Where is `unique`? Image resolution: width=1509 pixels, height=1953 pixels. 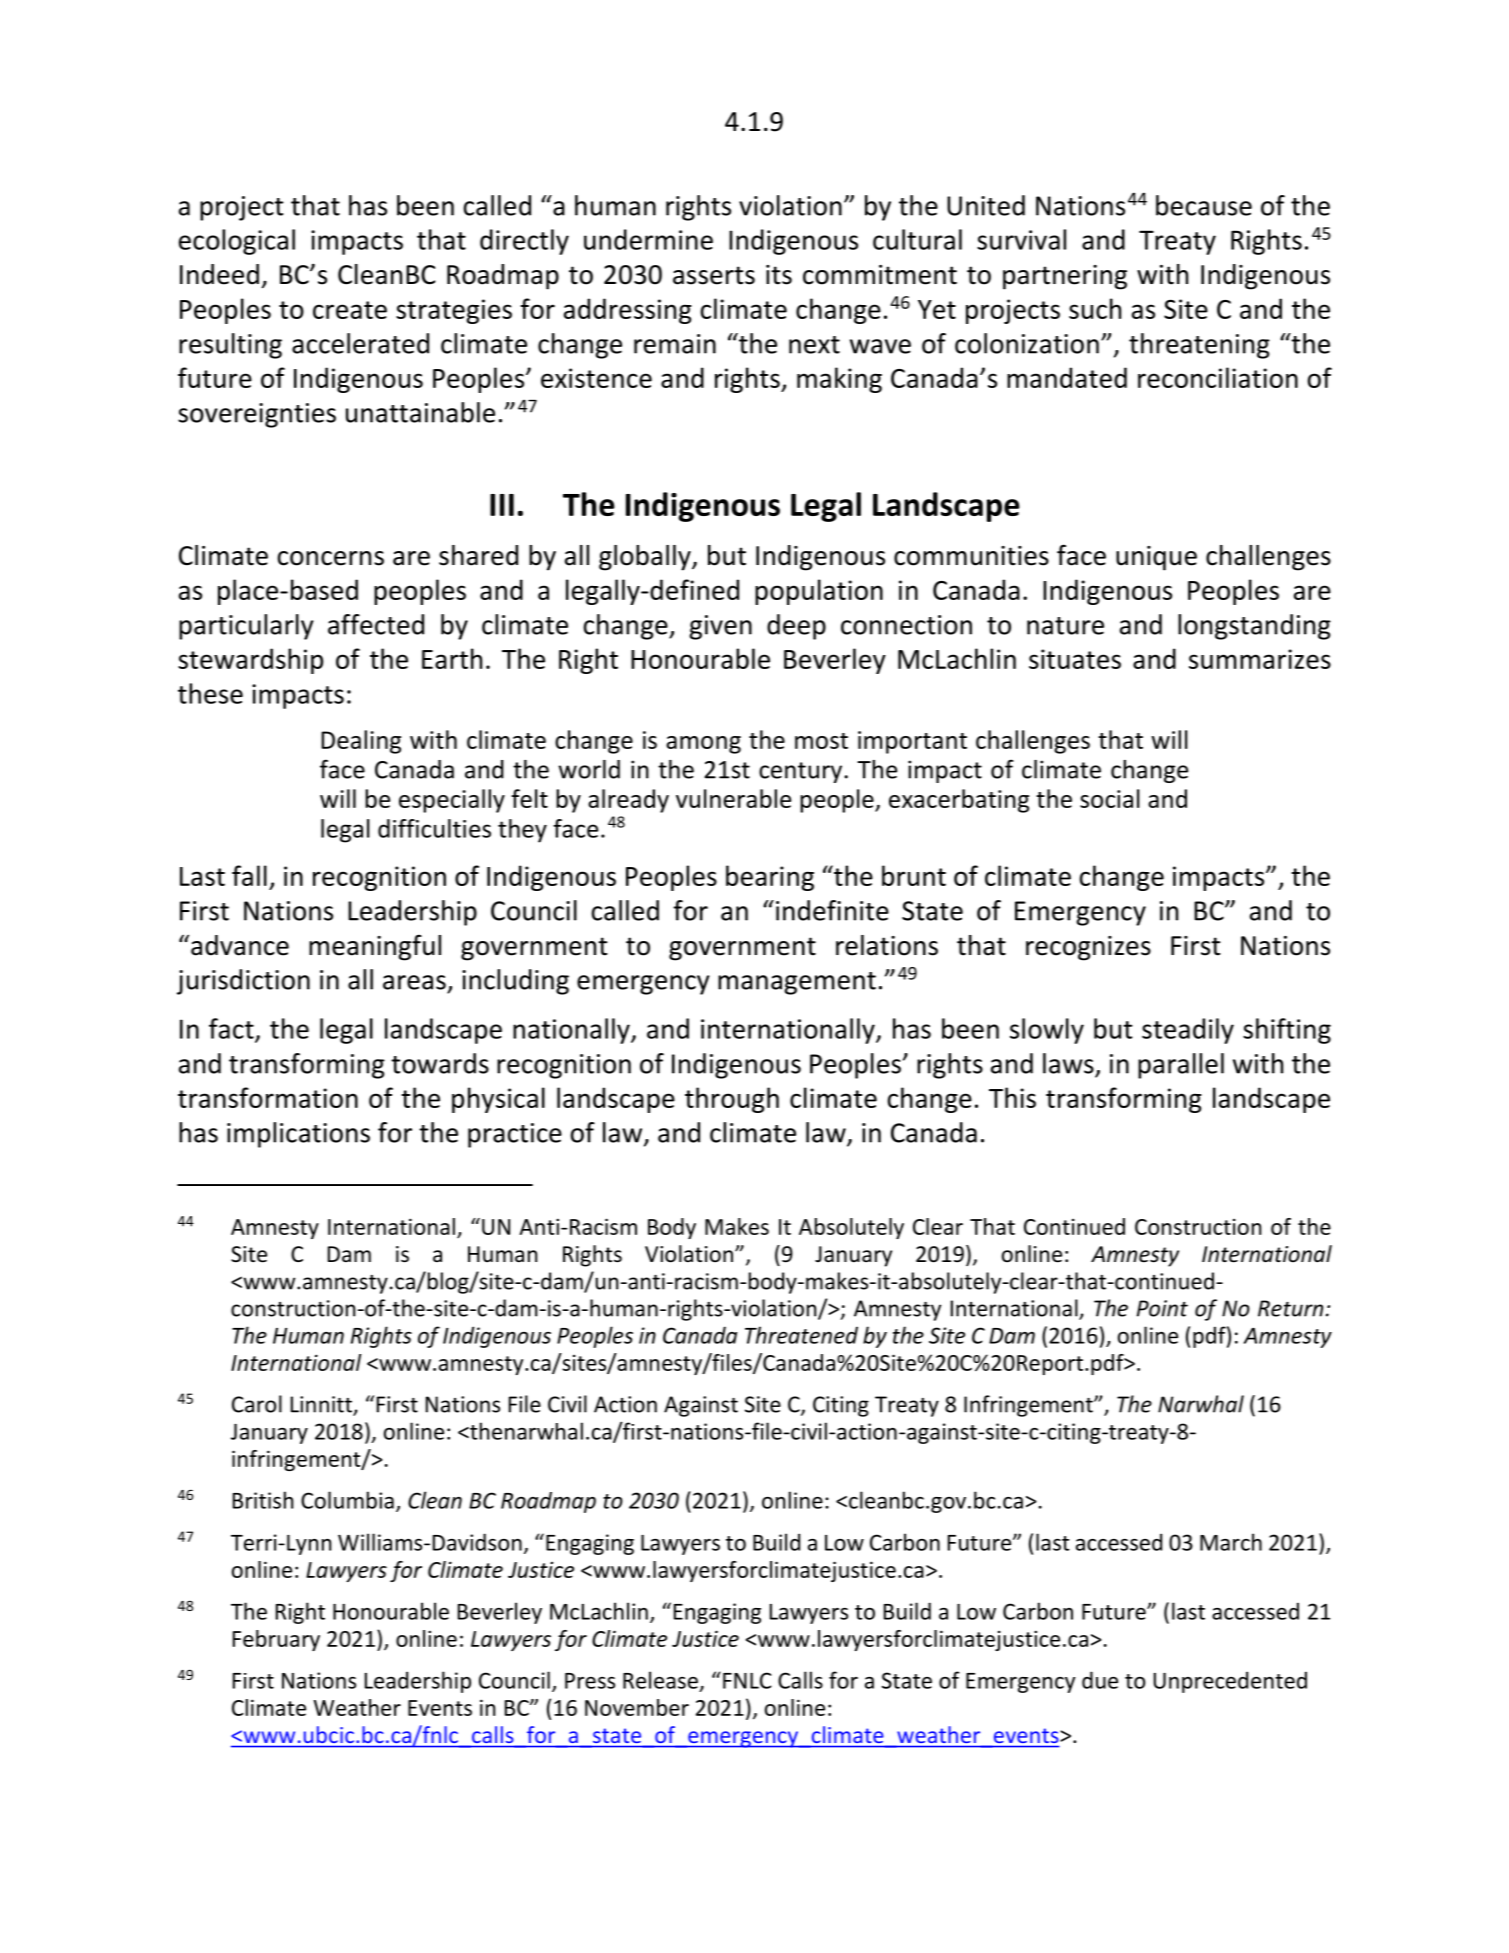
unique is located at coordinates (1156, 558).
